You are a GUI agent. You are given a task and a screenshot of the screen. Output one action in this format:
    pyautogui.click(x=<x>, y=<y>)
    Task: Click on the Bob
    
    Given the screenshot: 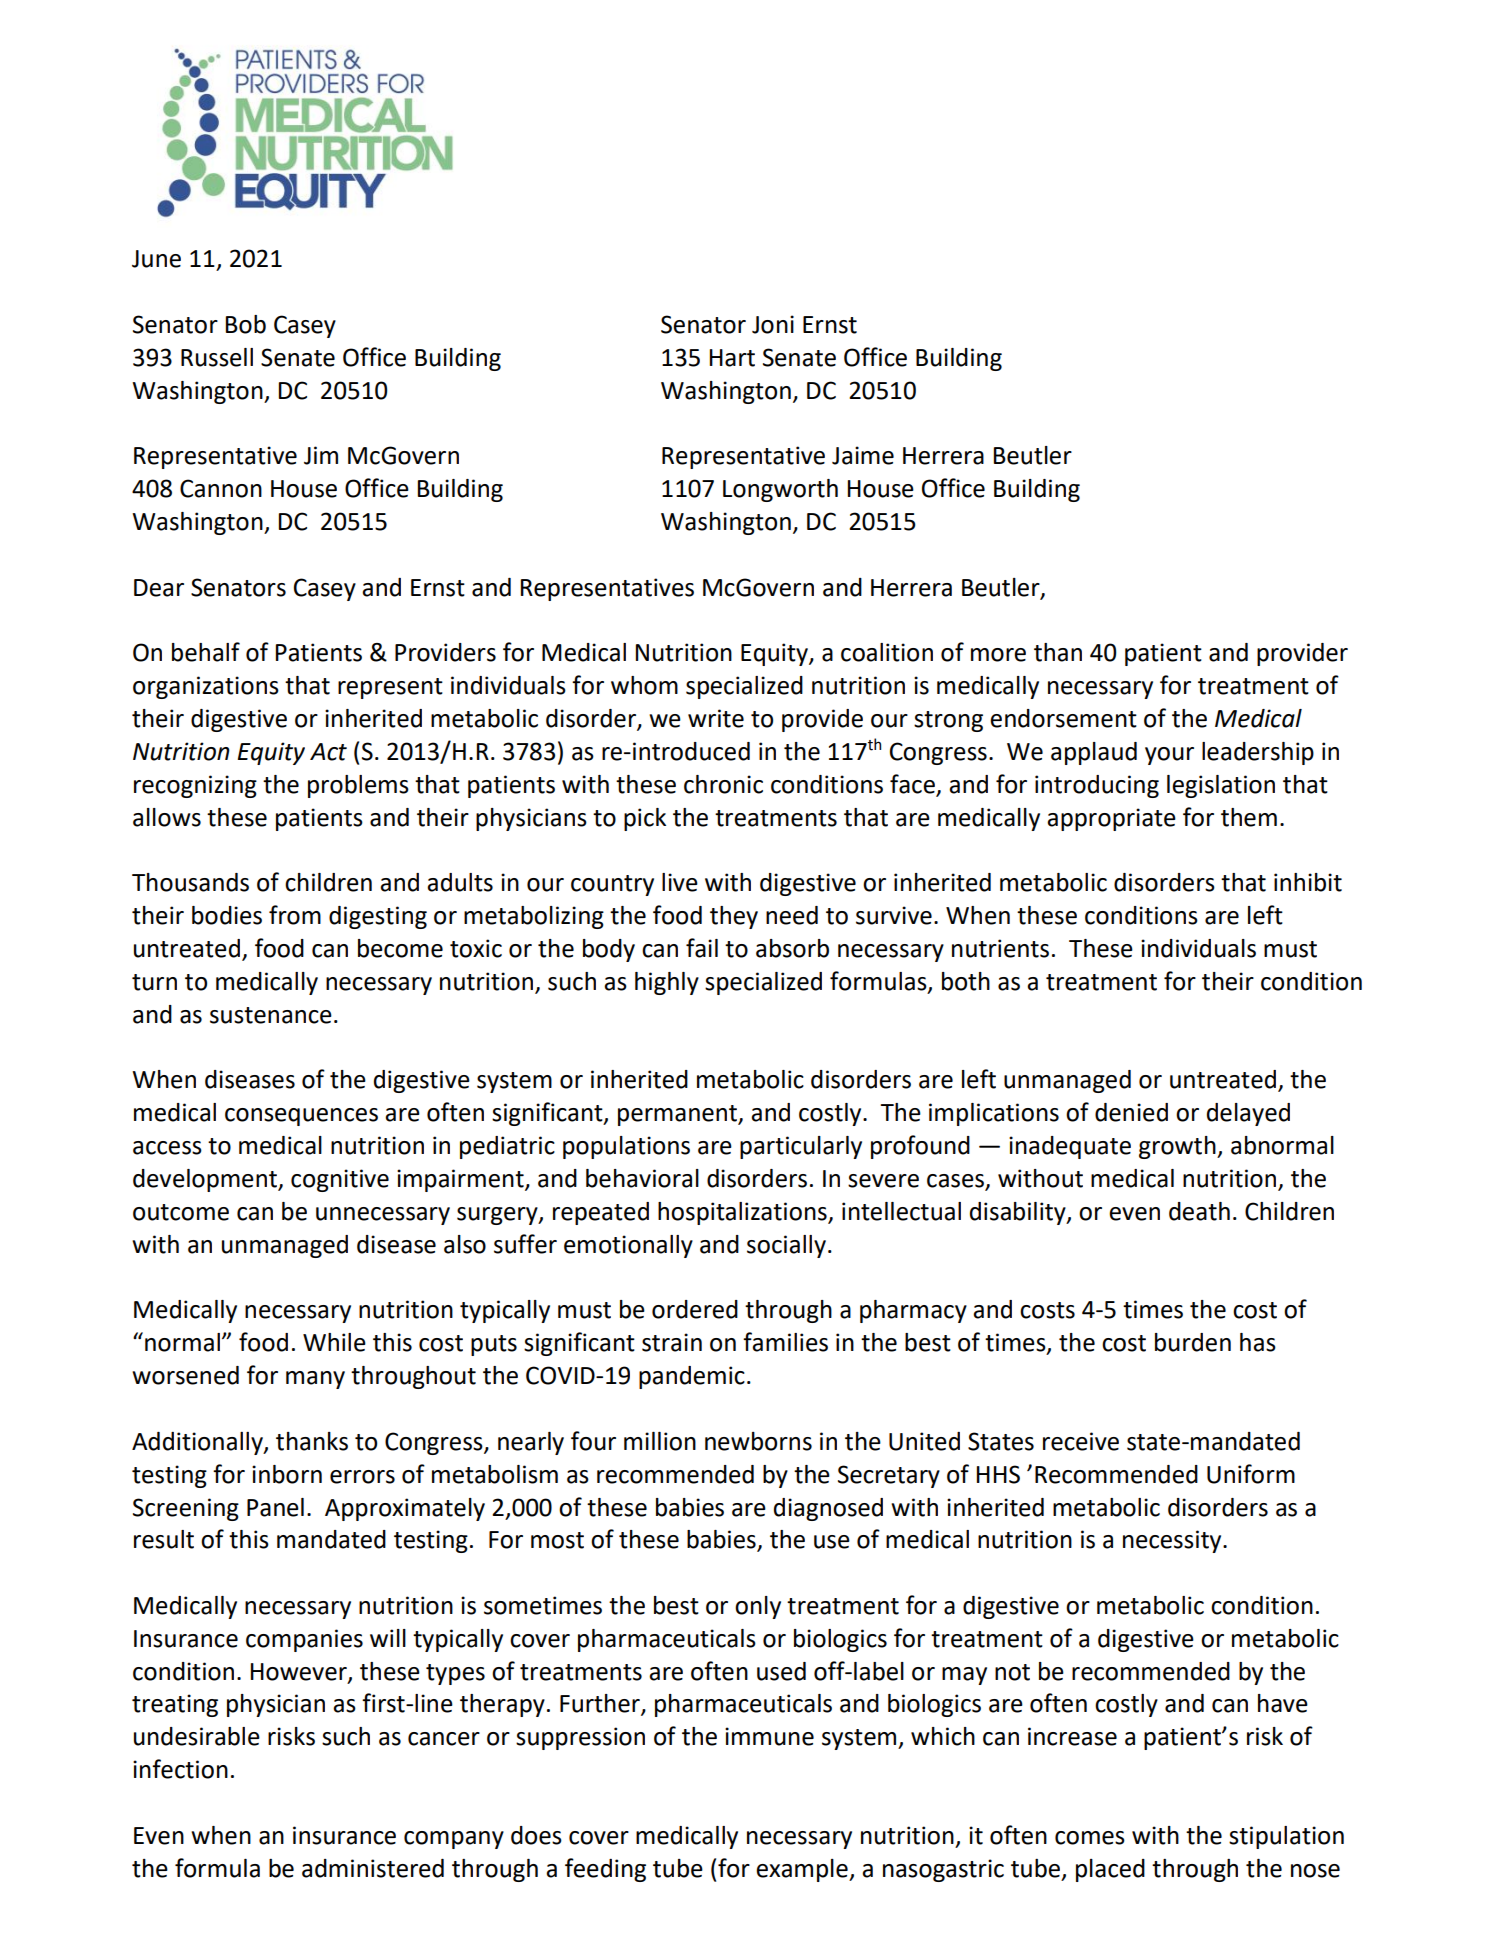 What is the action you would take?
    pyautogui.click(x=246, y=324)
